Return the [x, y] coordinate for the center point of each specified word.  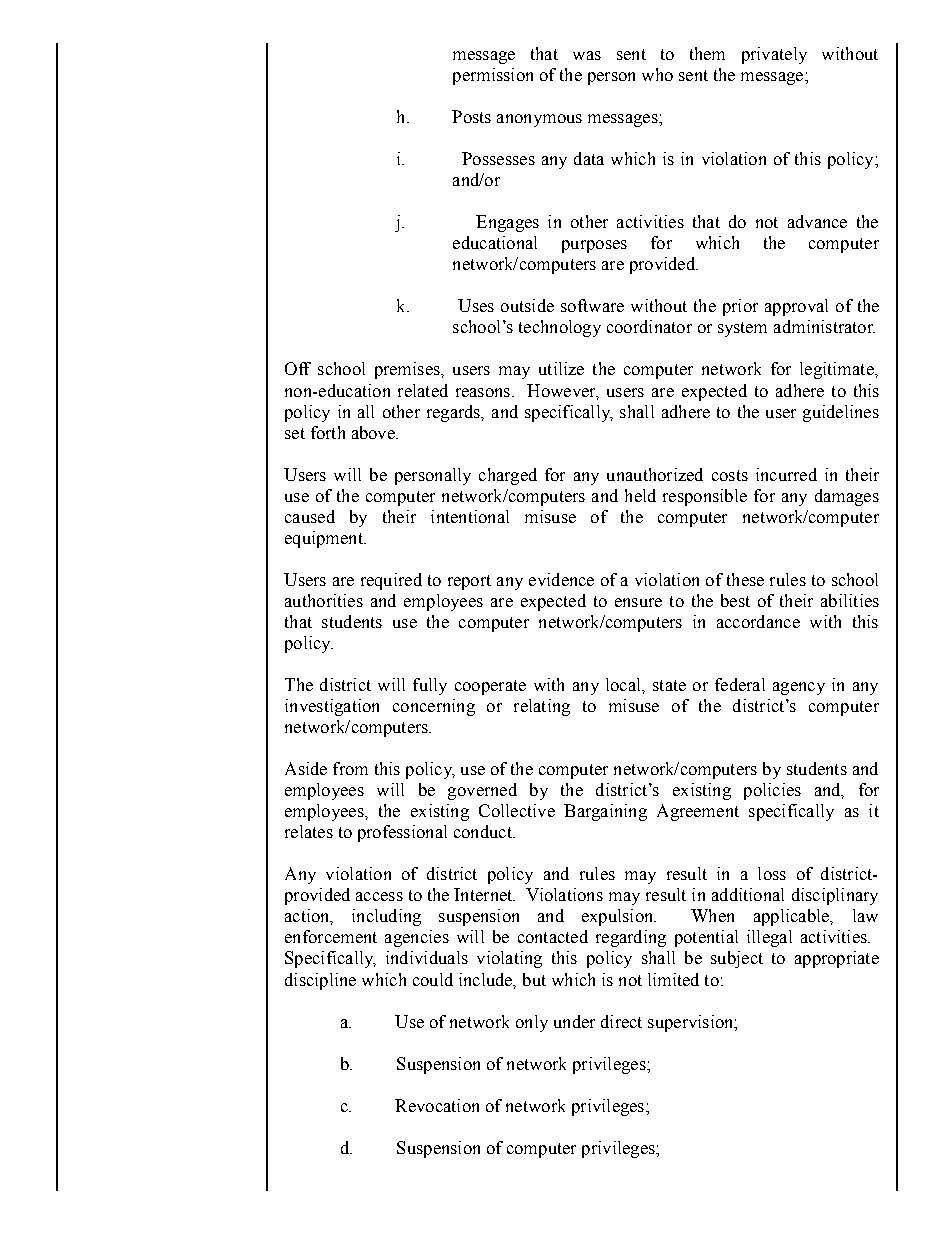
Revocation [437, 1105]
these [745, 579]
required [391, 581]
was [587, 55]
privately [774, 55]
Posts [471, 116]
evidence [561, 579]
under [574, 1021]
